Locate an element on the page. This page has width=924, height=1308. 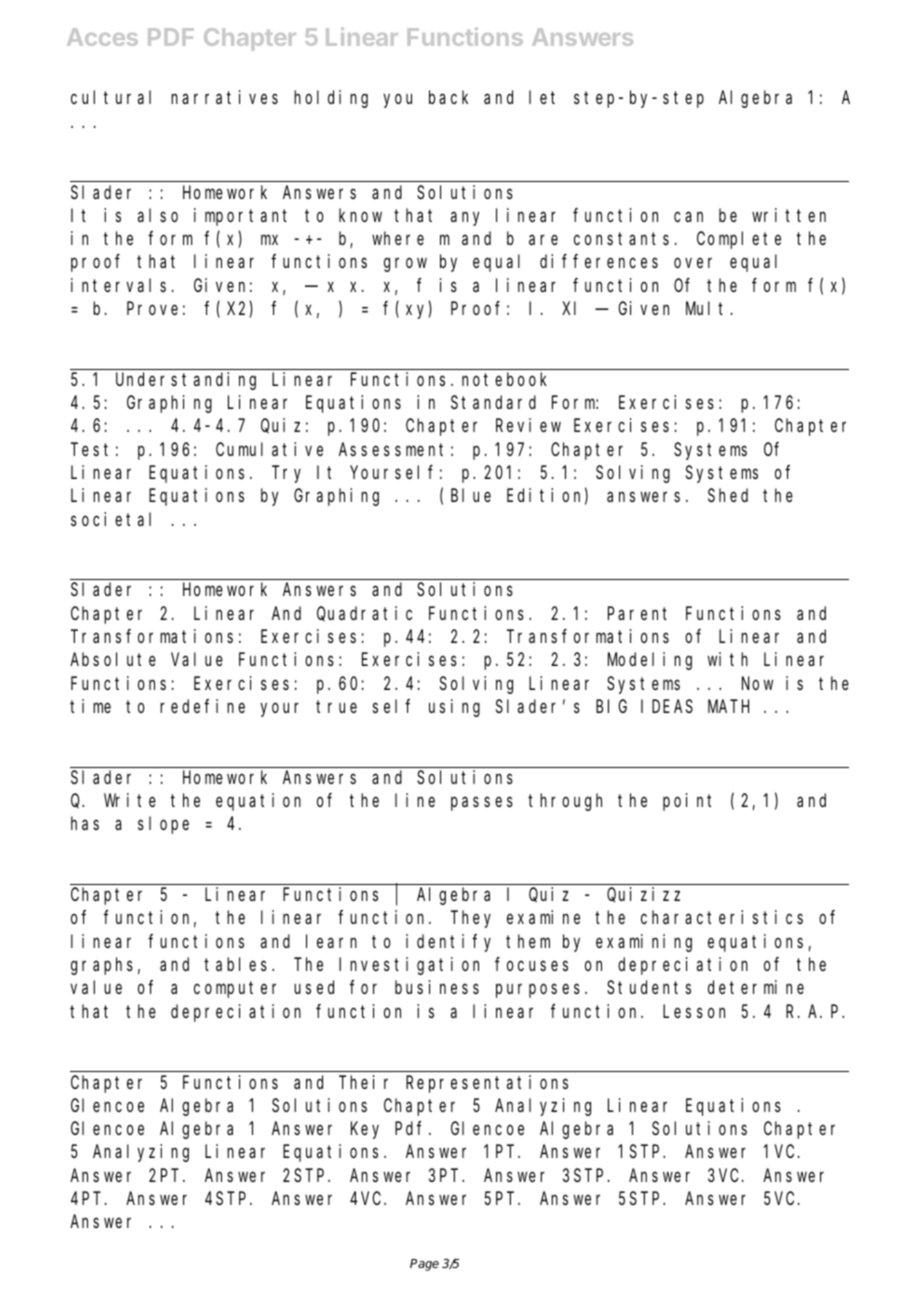
MATH is located at coordinates (728, 707).
